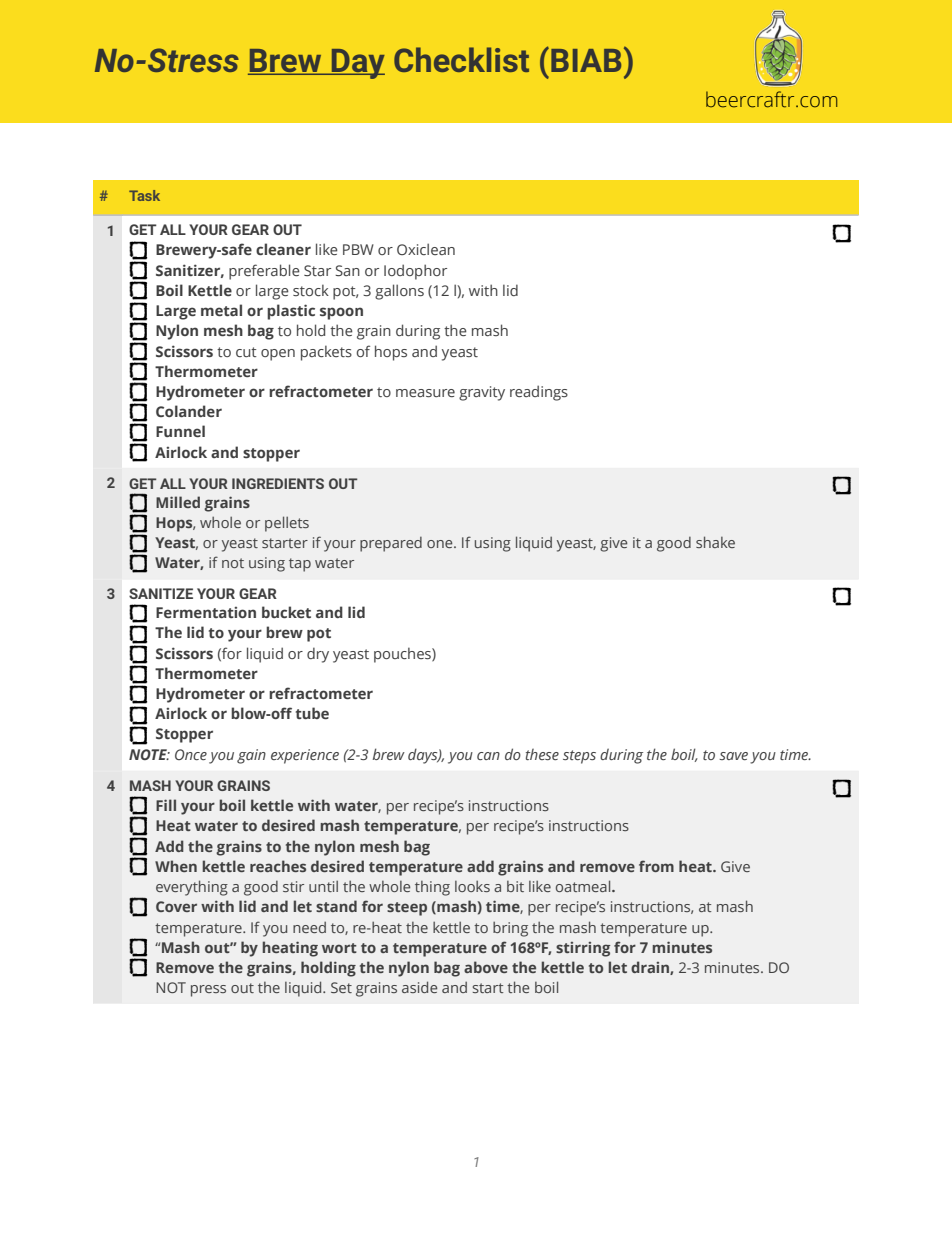  I want to click on Checklist, so click(461, 59).
